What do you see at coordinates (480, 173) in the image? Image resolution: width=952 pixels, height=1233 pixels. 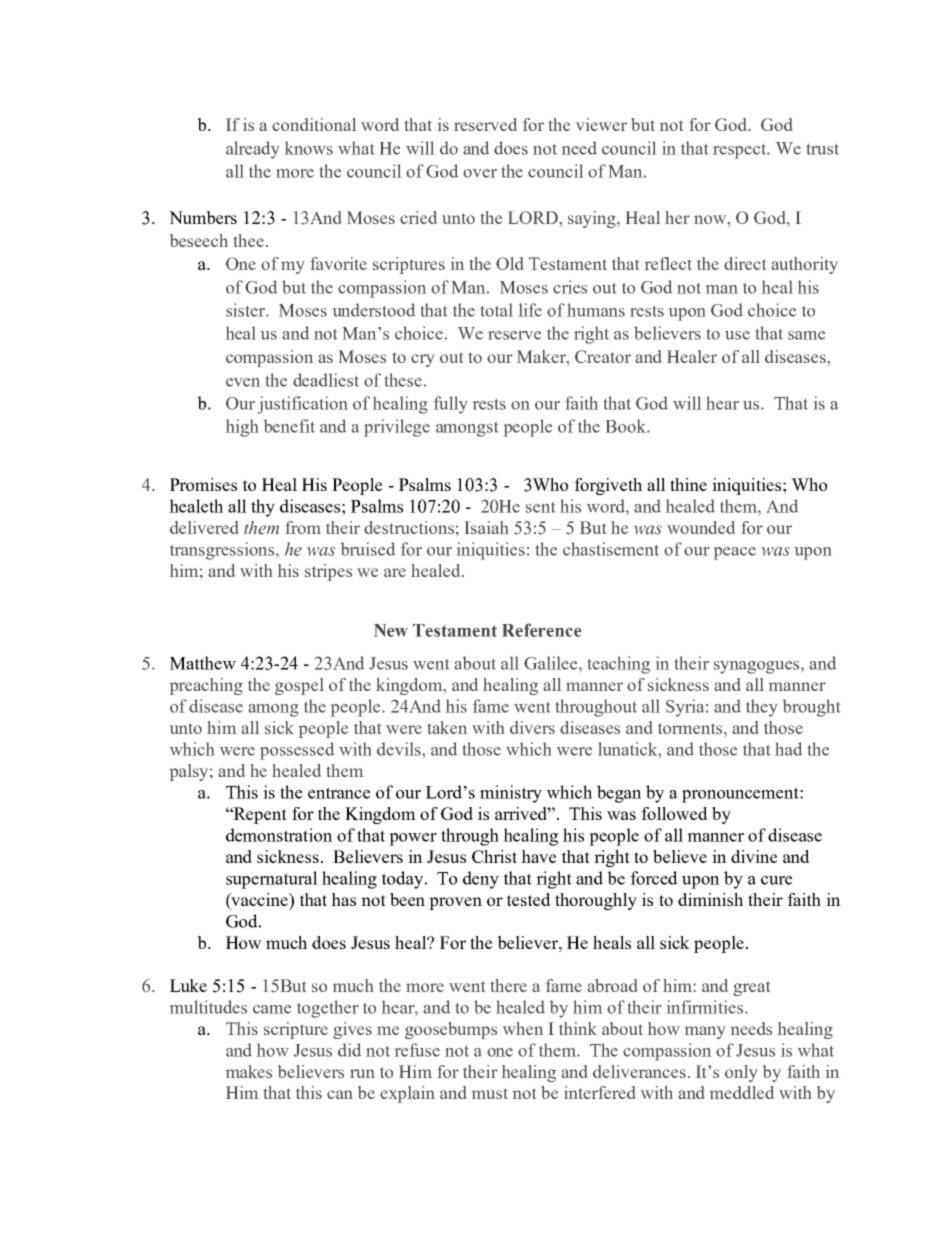 I see `over` at bounding box center [480, 173].
